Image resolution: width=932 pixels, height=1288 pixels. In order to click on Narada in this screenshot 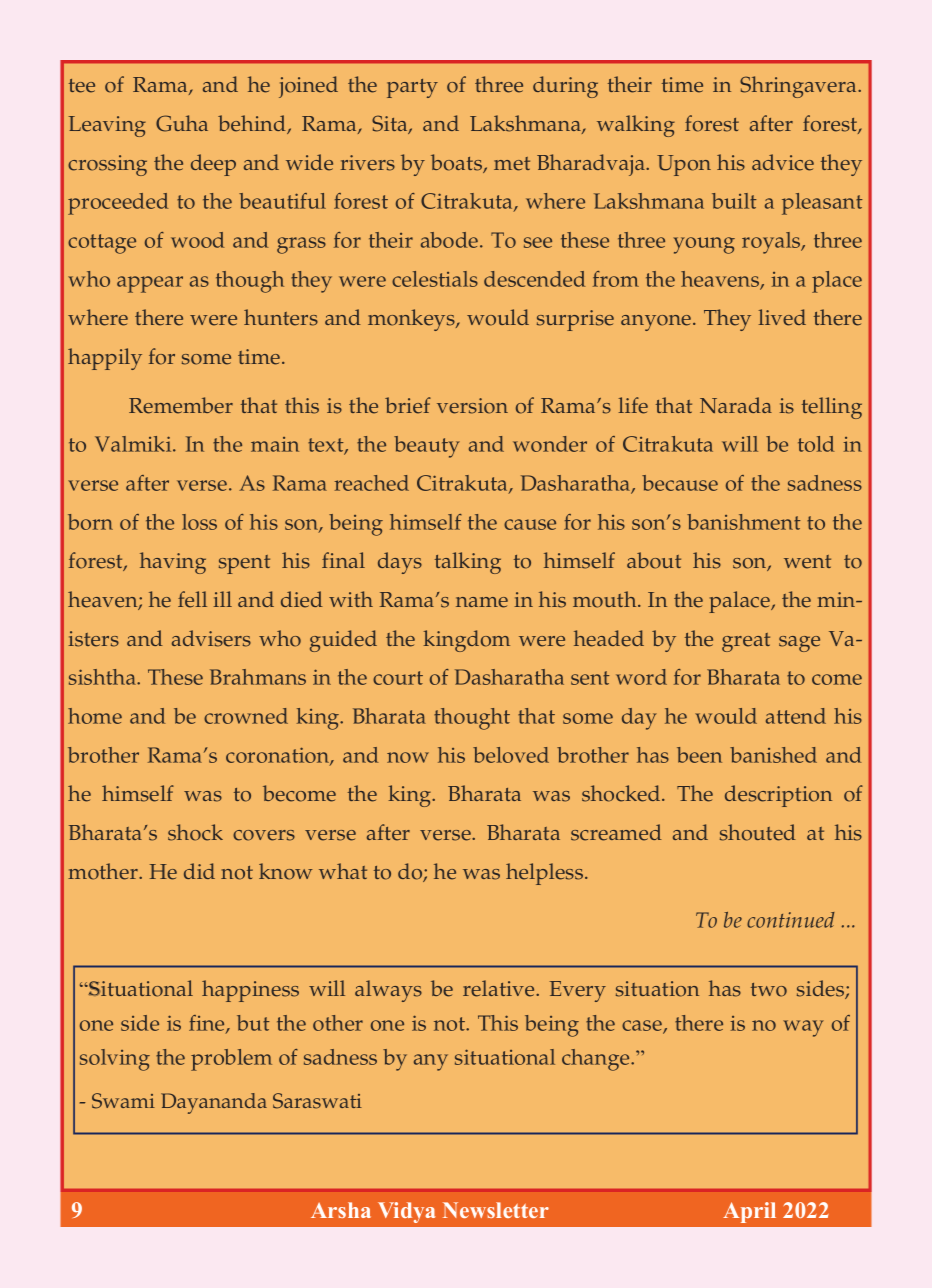, I will do `click(736, 405)`.
